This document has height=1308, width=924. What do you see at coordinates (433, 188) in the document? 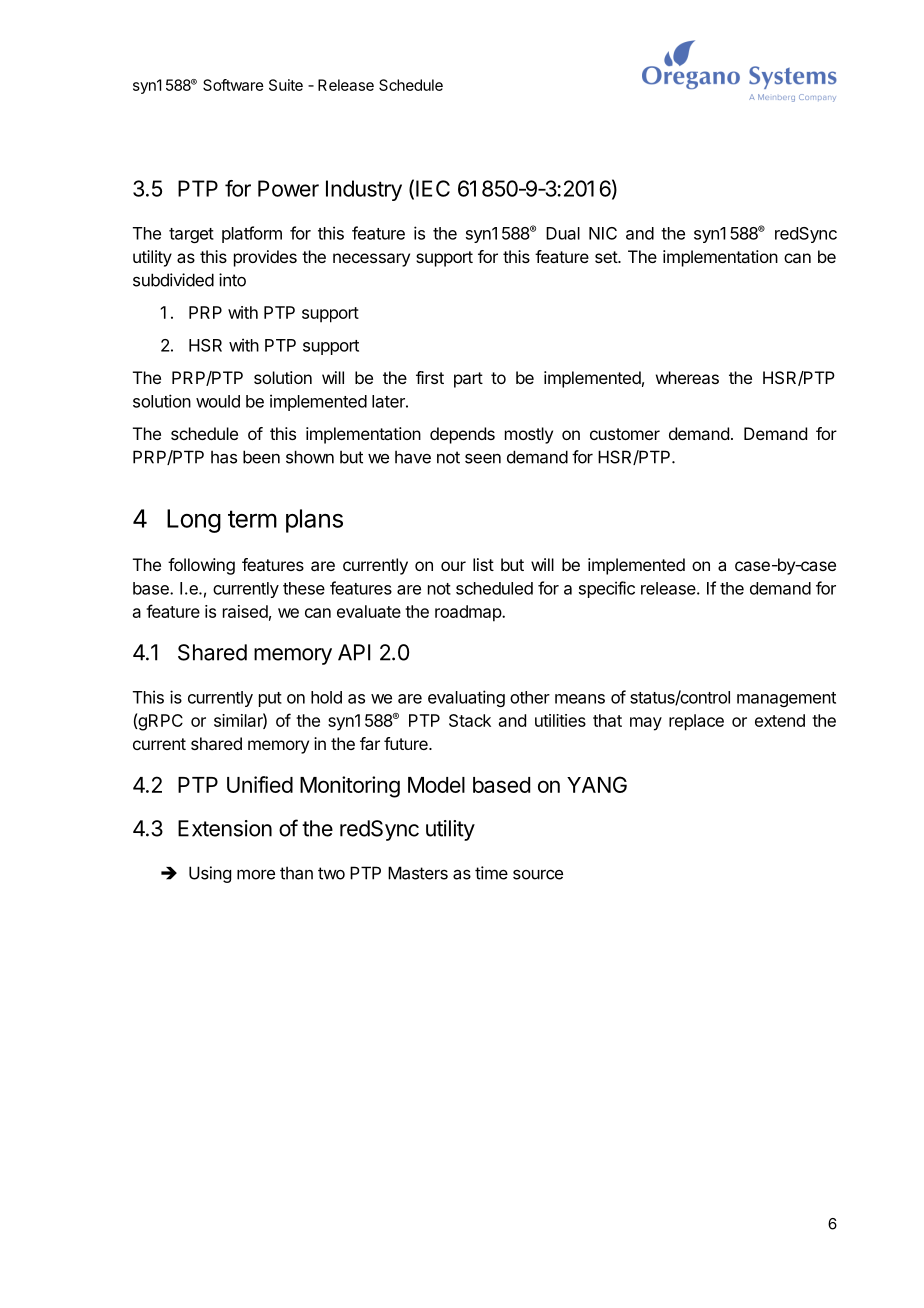
I see `IEC` at bounding box center [433, 188].
